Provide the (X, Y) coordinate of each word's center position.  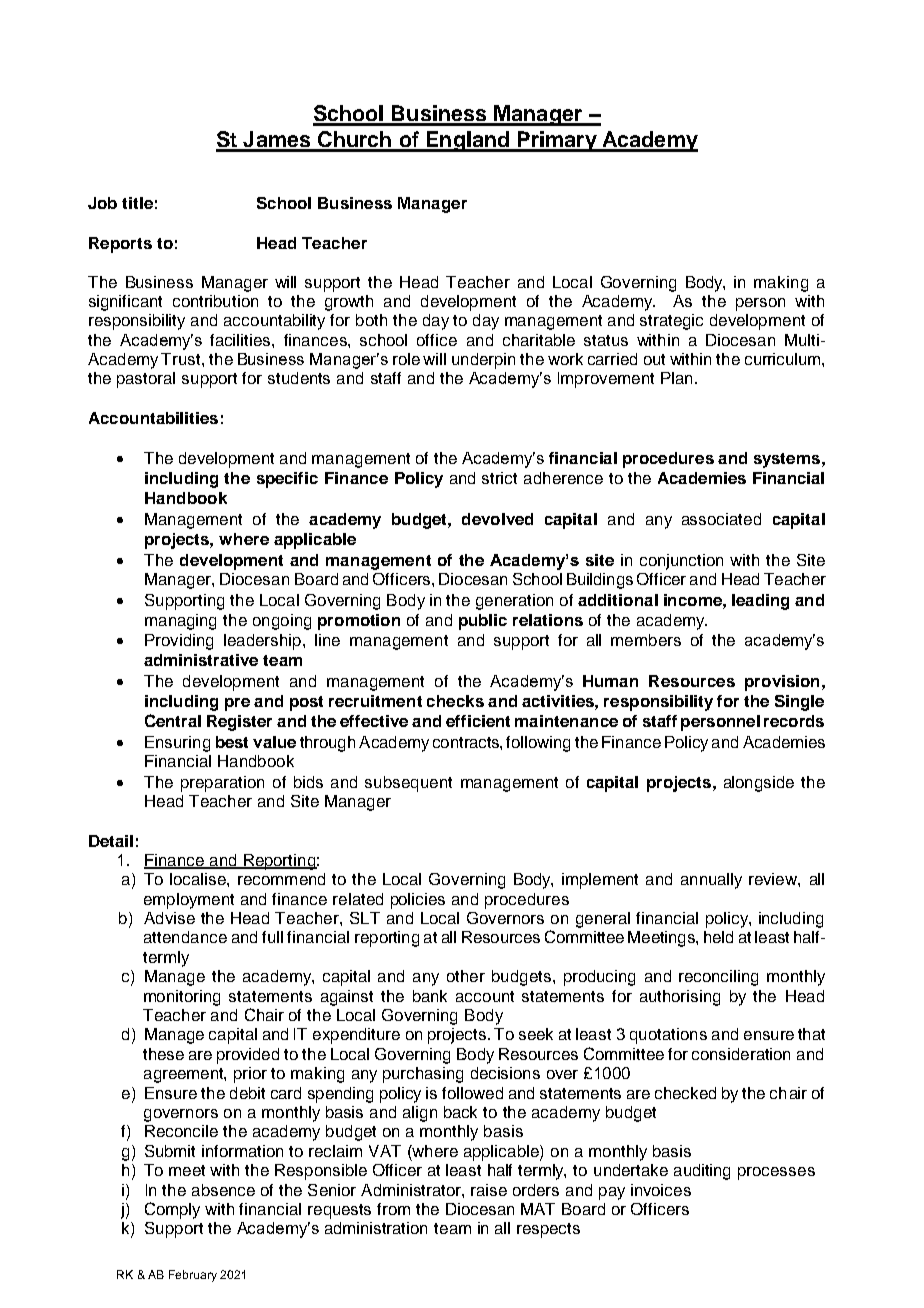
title (137, 203)
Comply (172, 1210)
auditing (702, 1172)
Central (173, 720)
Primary (557, 141)
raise (489, 1190)
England (468, 141)
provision (782, 683)
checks (455, 701)
